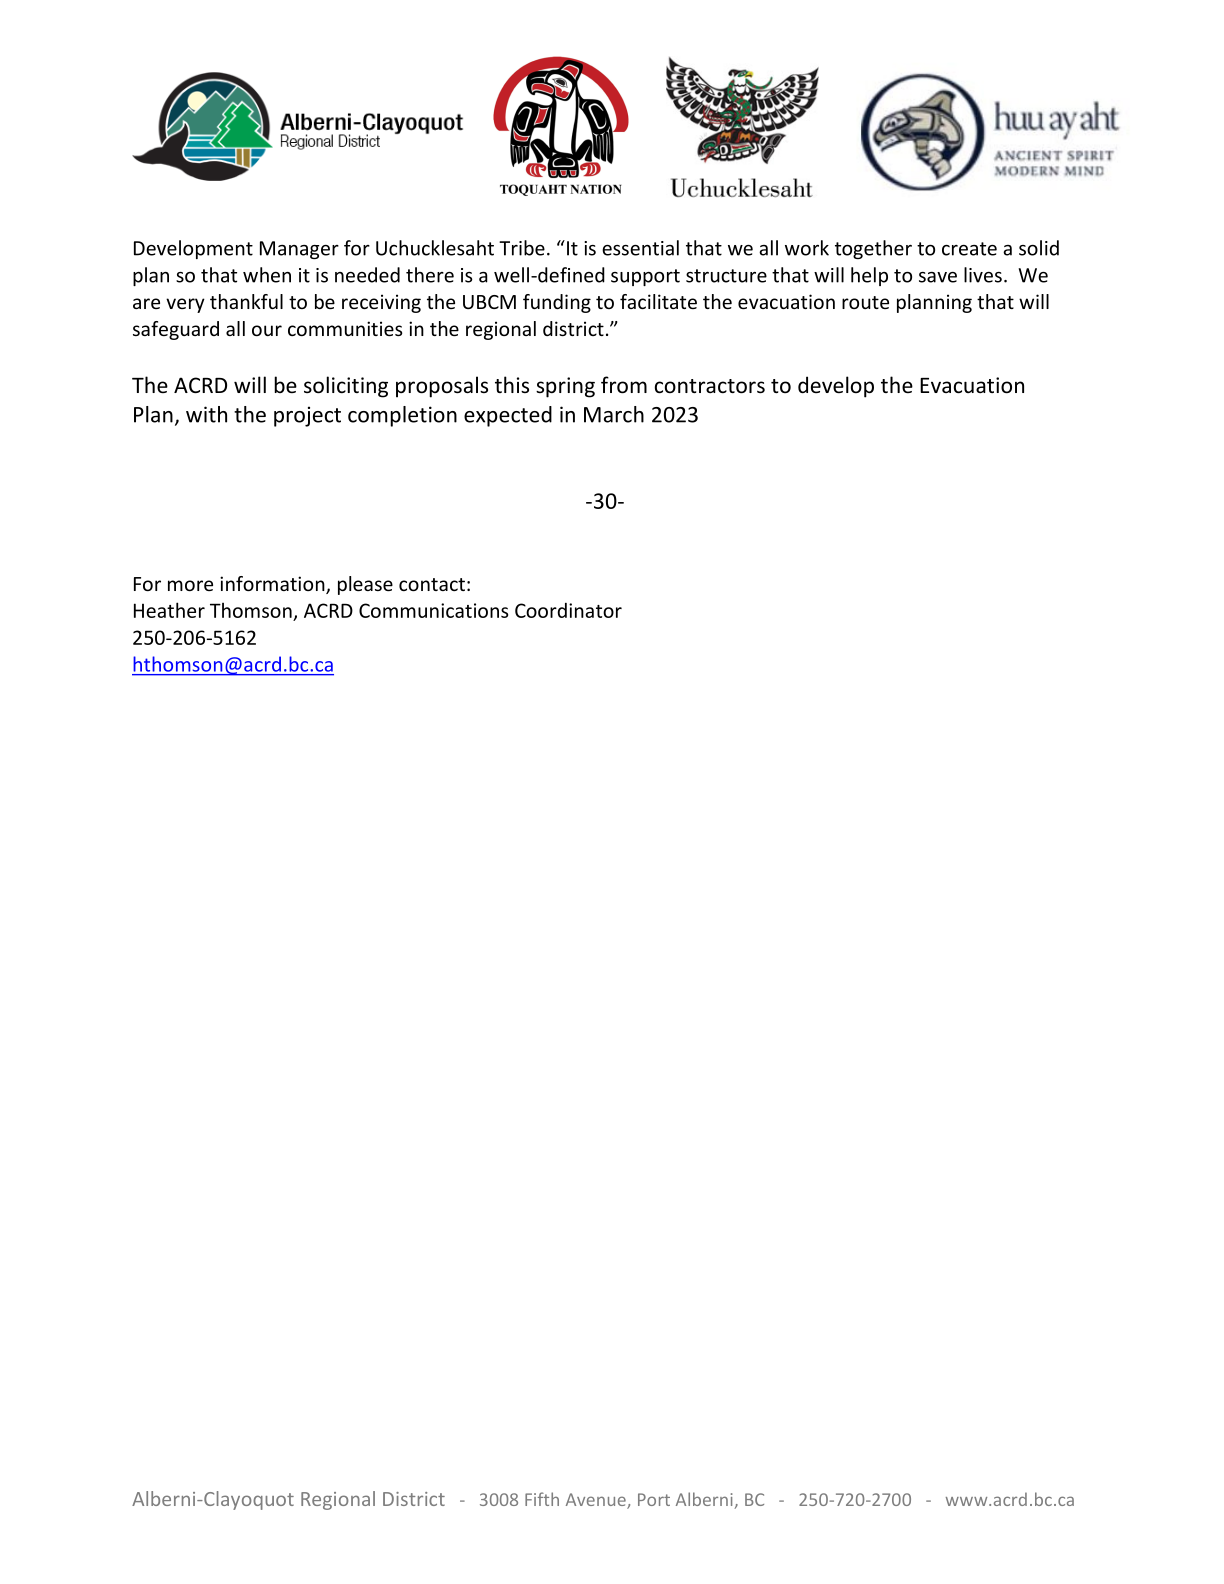 This screenshot has height=1584, width=1224. Describe the element at coordinates (273, 585) in the screenshot. I see `information` at that location.
